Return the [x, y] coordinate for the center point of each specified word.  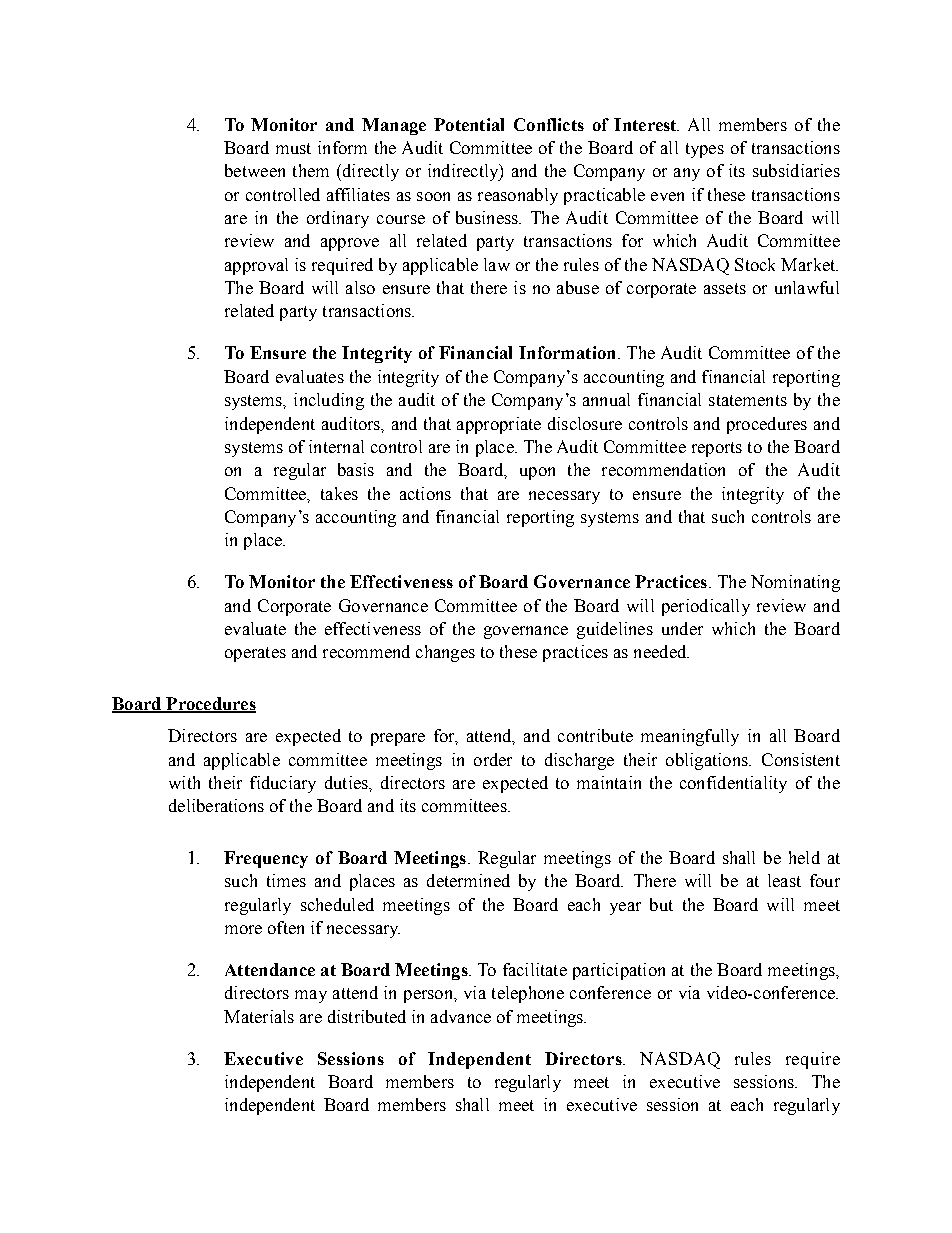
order [493, 759]
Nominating [795, 583]
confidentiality [733, 784]
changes [445, 653]
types [705, 150]
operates [255, 654]
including [329, 401]
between [255, 170]
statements [748, 400]
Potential [469, 124]
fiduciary [283, 784]
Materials [259, 1016]
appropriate [499, 425]
